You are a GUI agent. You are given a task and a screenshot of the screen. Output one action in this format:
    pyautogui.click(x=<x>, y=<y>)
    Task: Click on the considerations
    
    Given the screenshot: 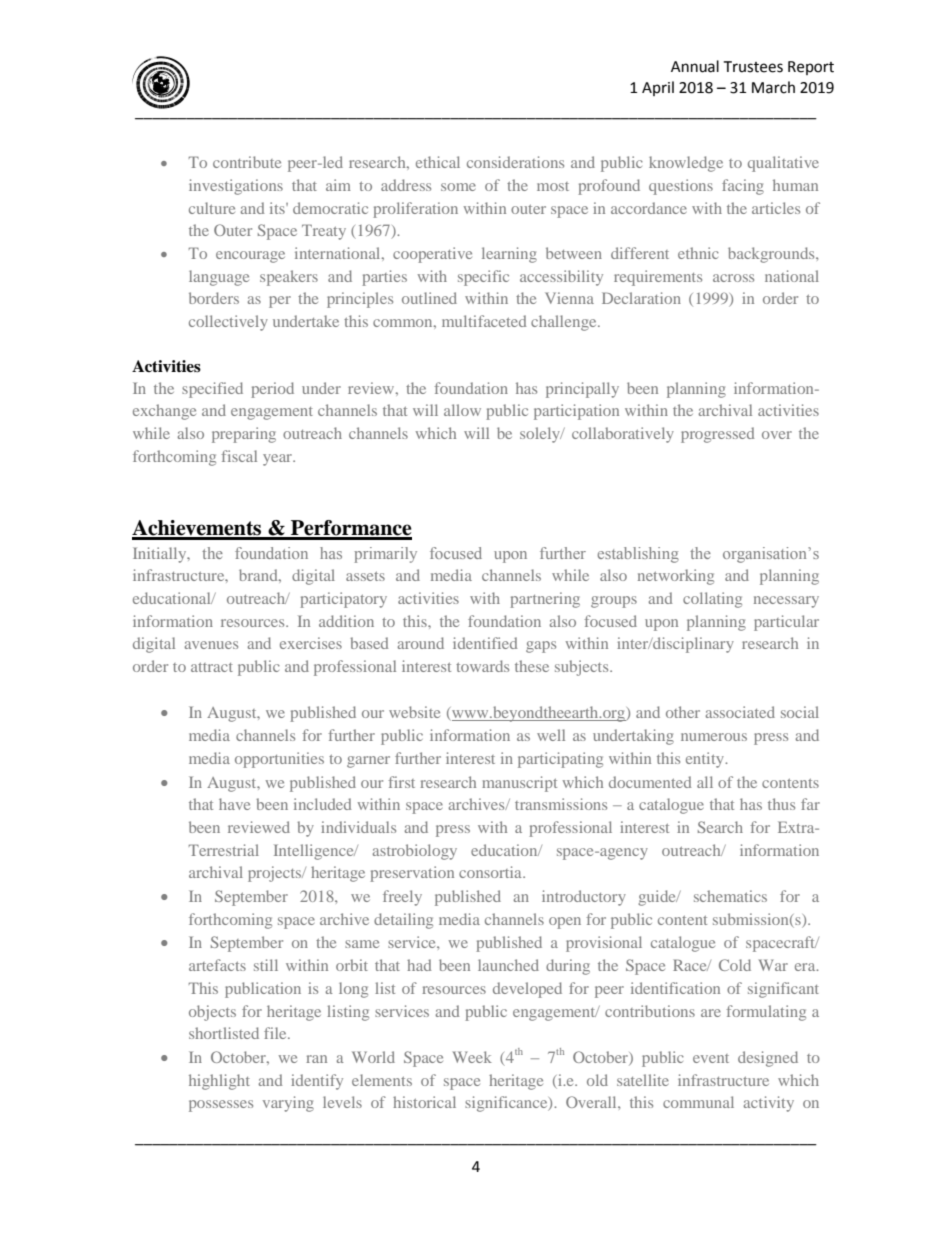 What is the action you would take?
    pyautogui.click(x=515, y=162)
